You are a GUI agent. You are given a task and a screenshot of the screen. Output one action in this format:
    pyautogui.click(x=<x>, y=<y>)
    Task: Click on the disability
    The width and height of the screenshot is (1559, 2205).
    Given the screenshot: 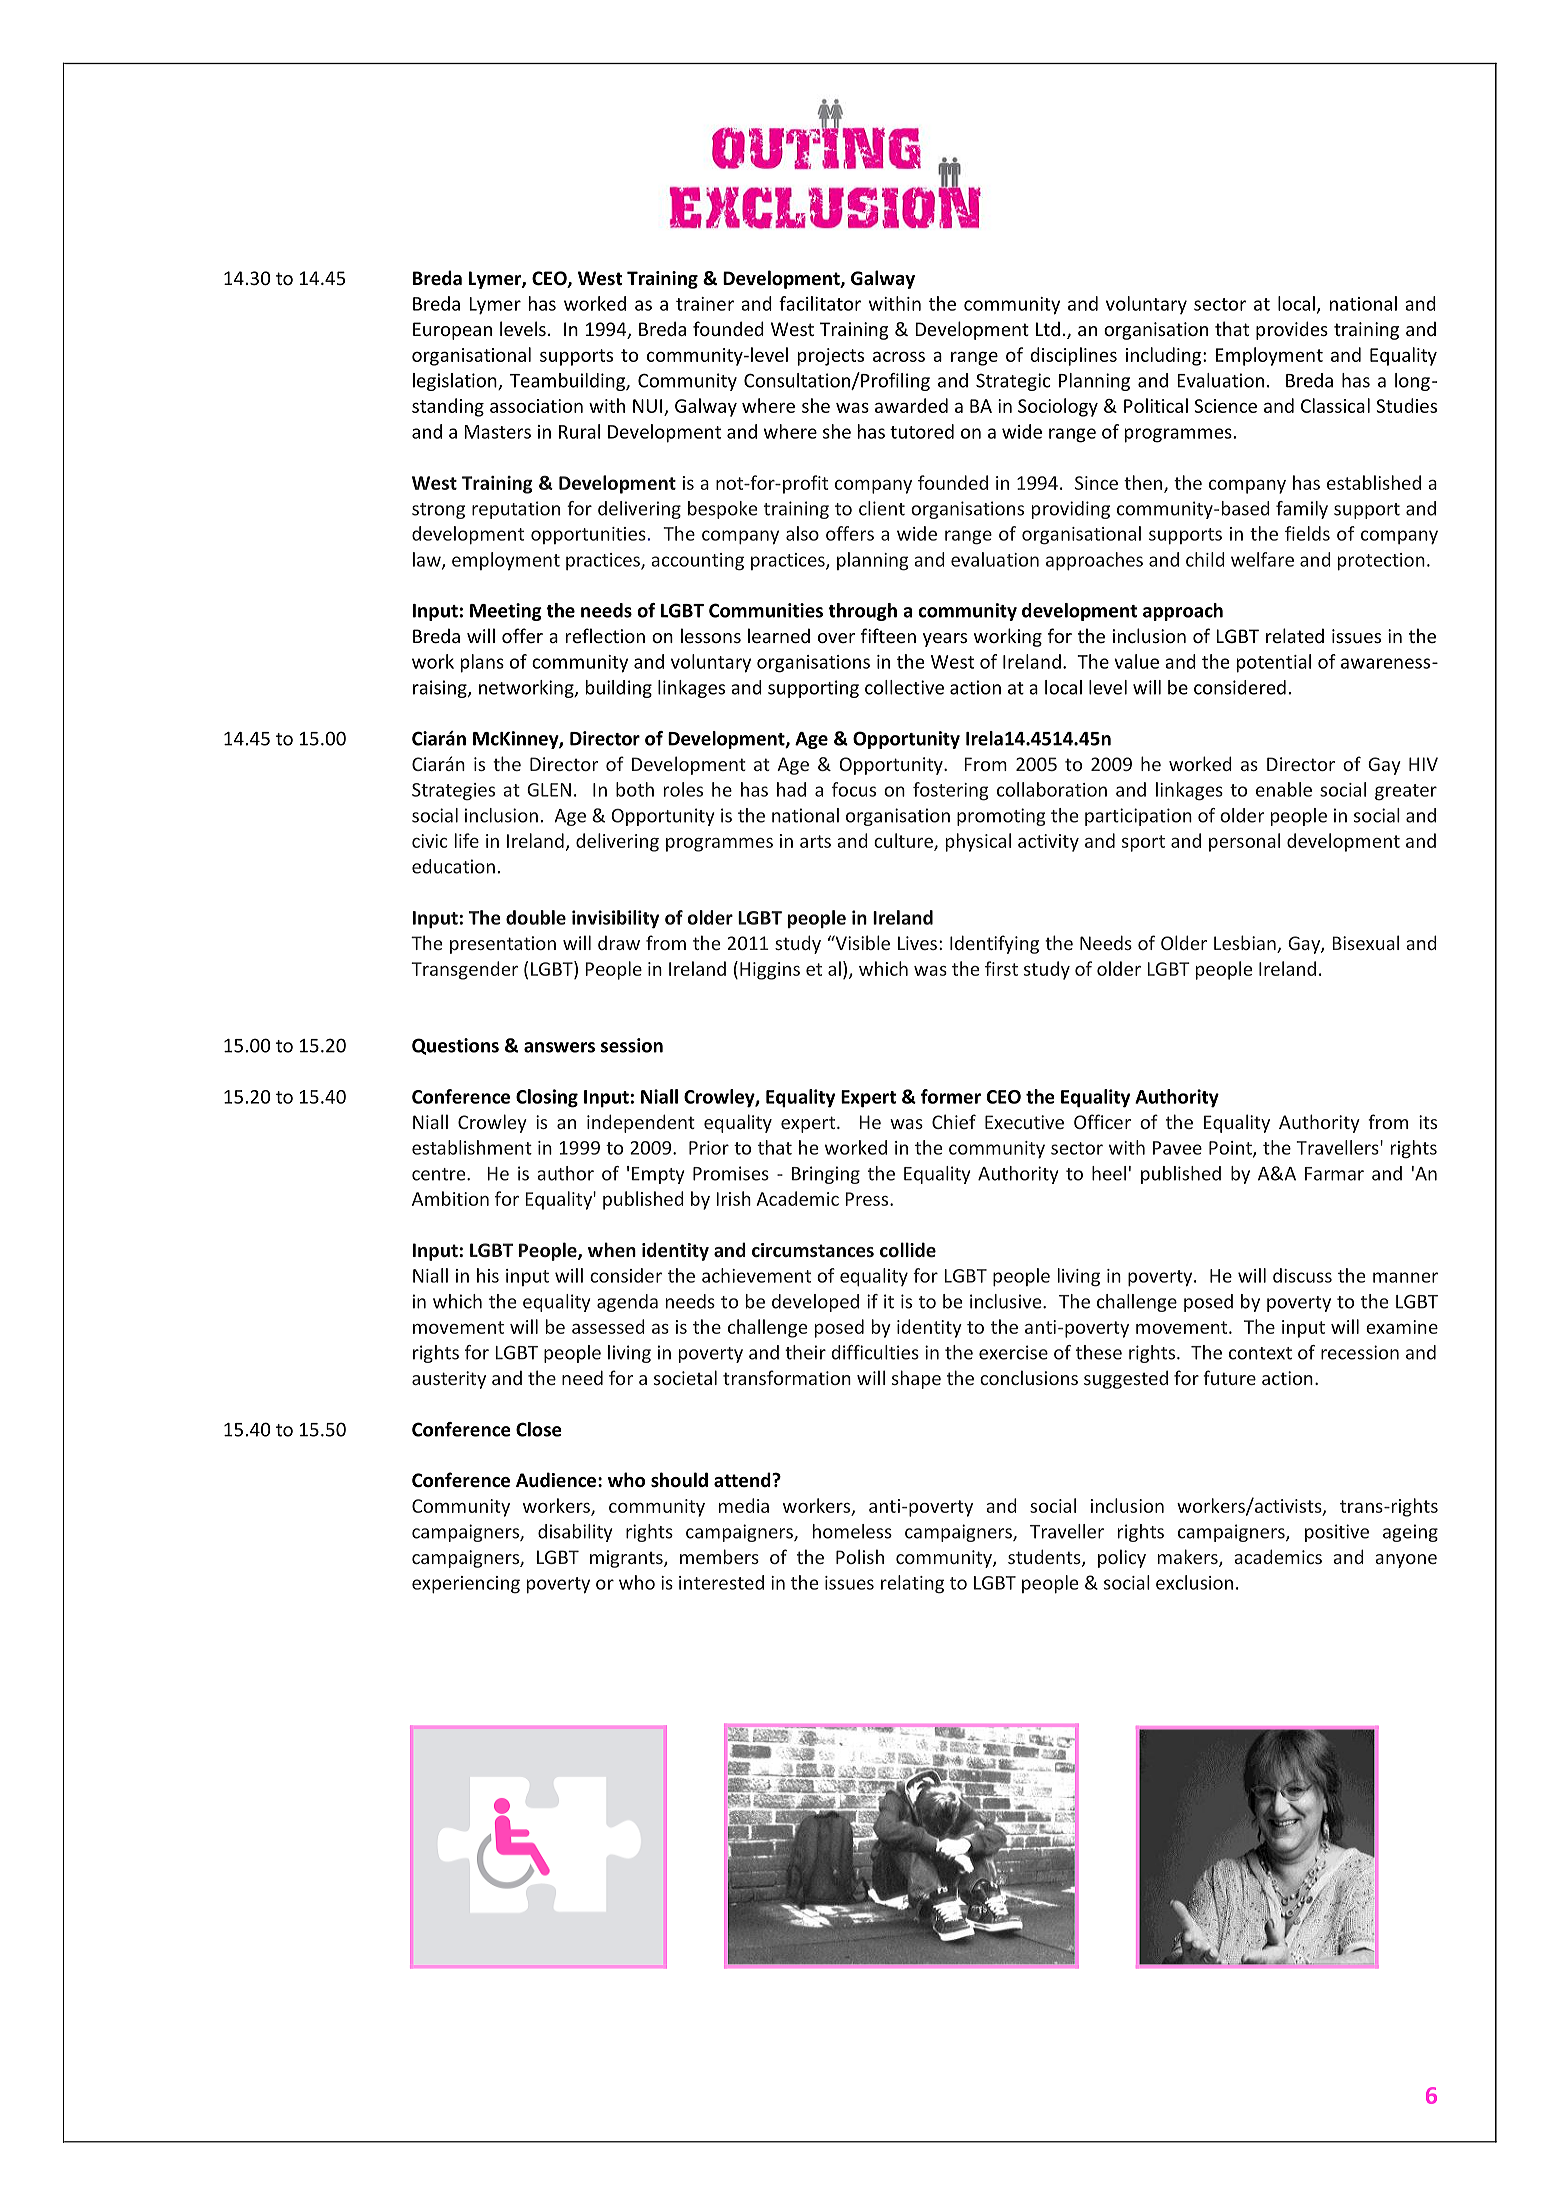 What is the action you would take?
    pyautogui.click(x=575, y=1533)
